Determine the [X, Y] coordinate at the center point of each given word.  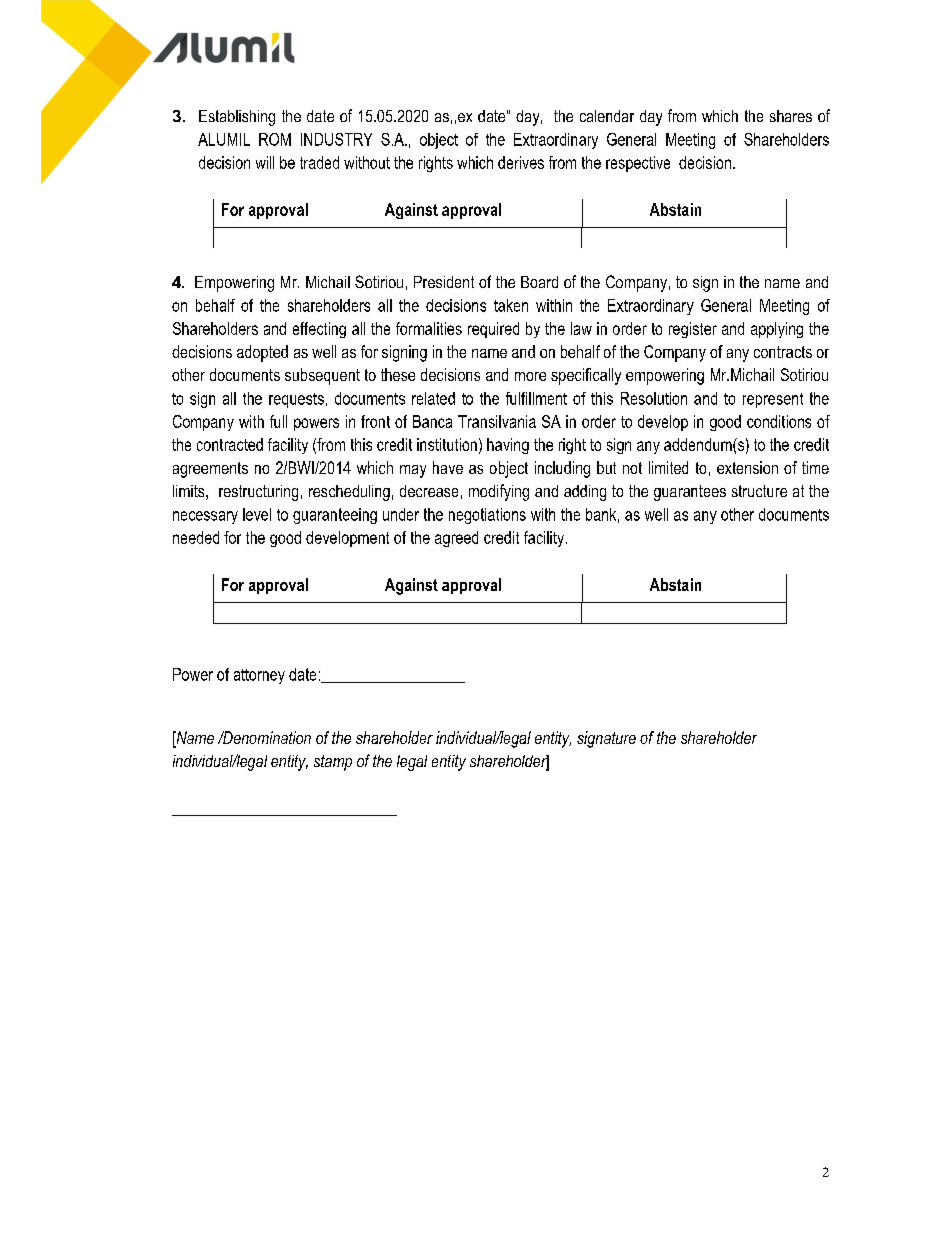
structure [759, 491]
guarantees [690, 493]
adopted [262, 353]
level [257, 514]
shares [791, 116]
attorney [259, 676]
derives [521, 162]
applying [777, 330]
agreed [456, 539]
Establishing [237, 118]
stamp [333, 763]
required [493, 330]
